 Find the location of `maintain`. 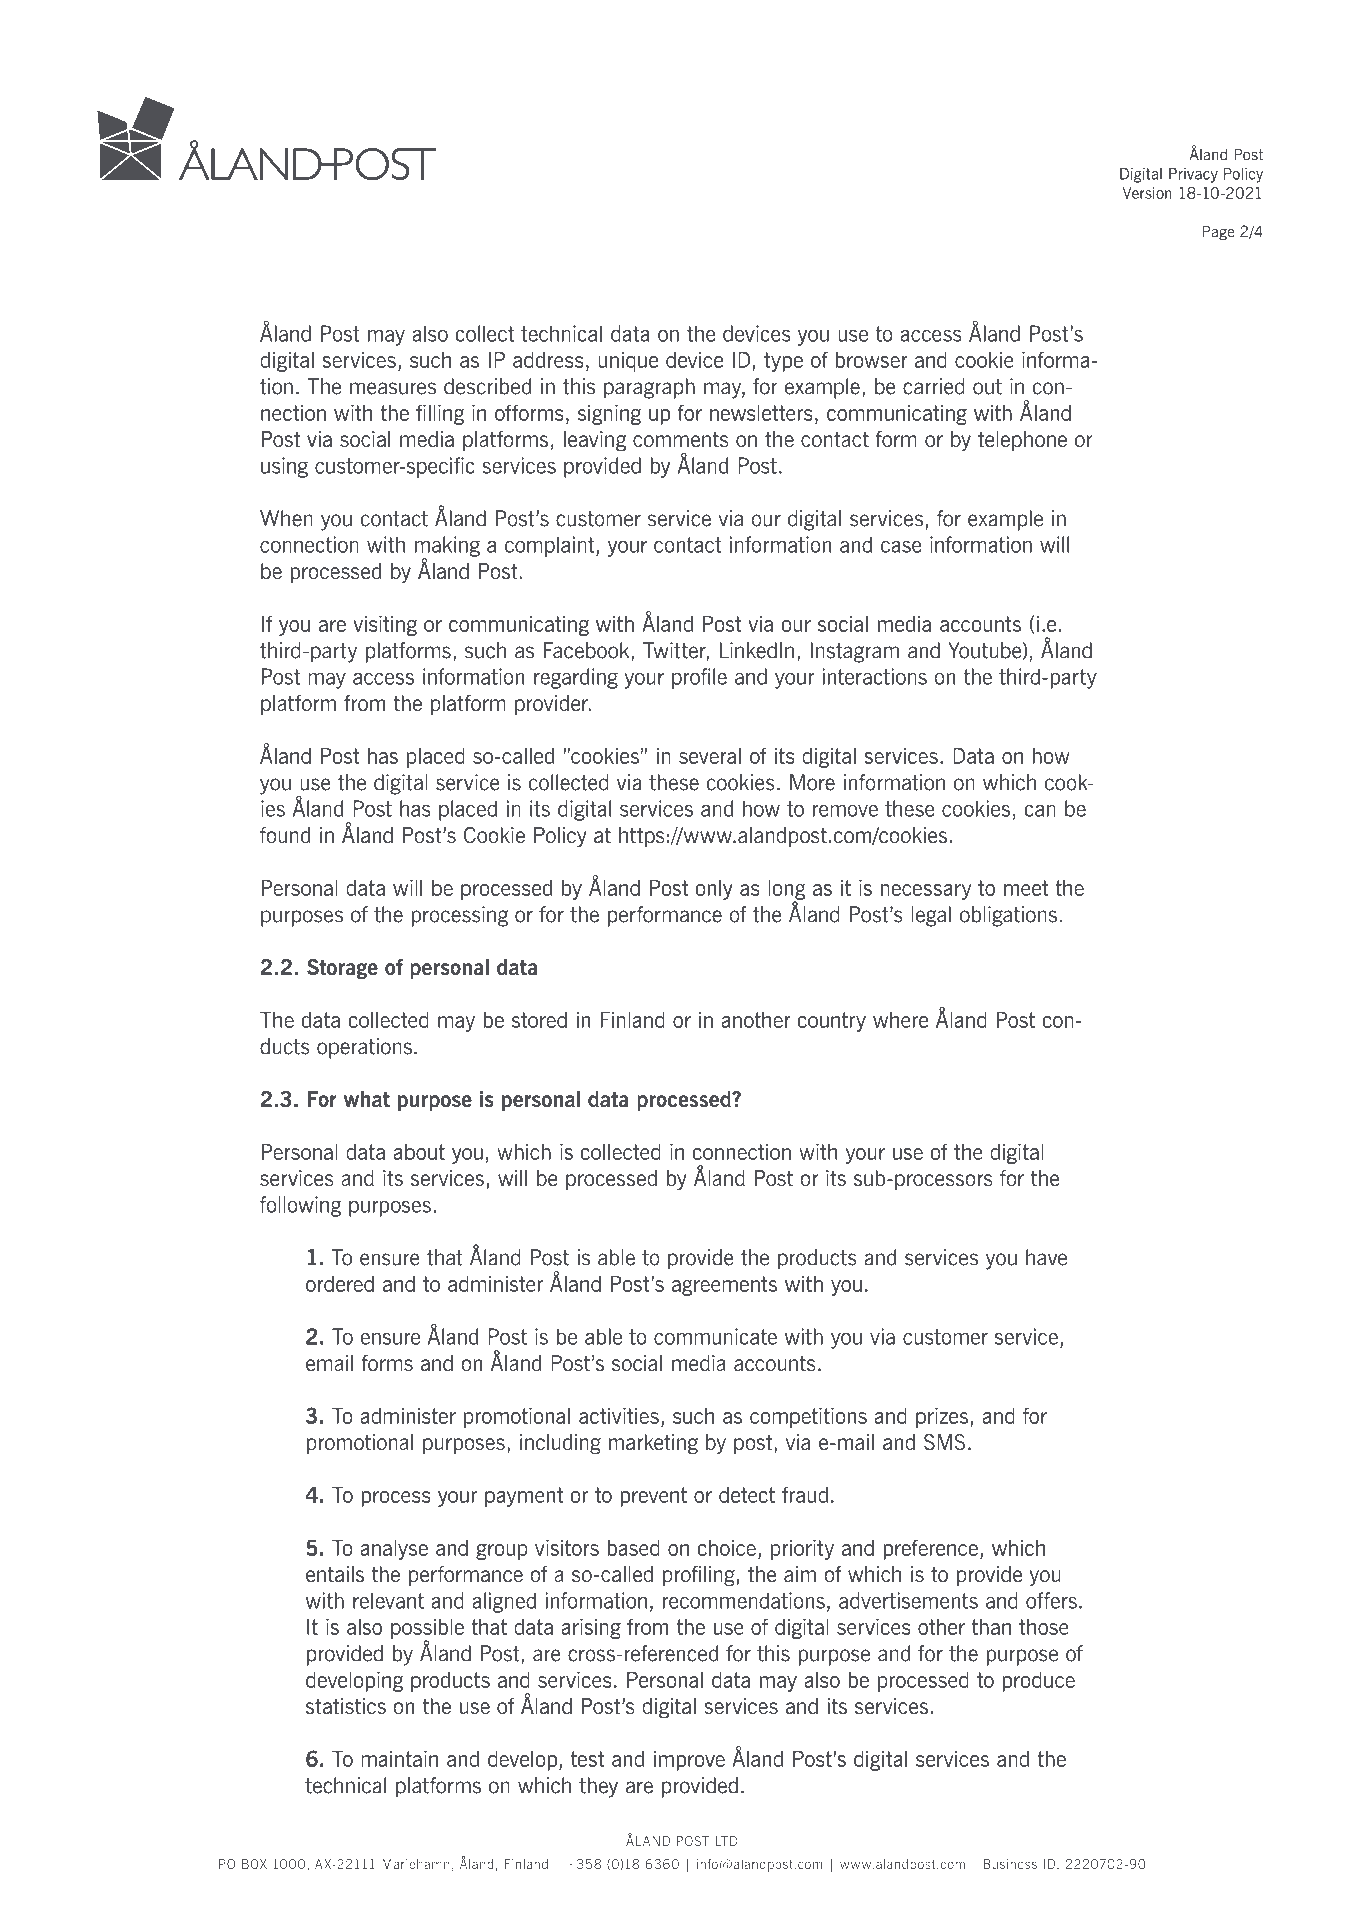

maintain is located at coordinates (399, 1759).
